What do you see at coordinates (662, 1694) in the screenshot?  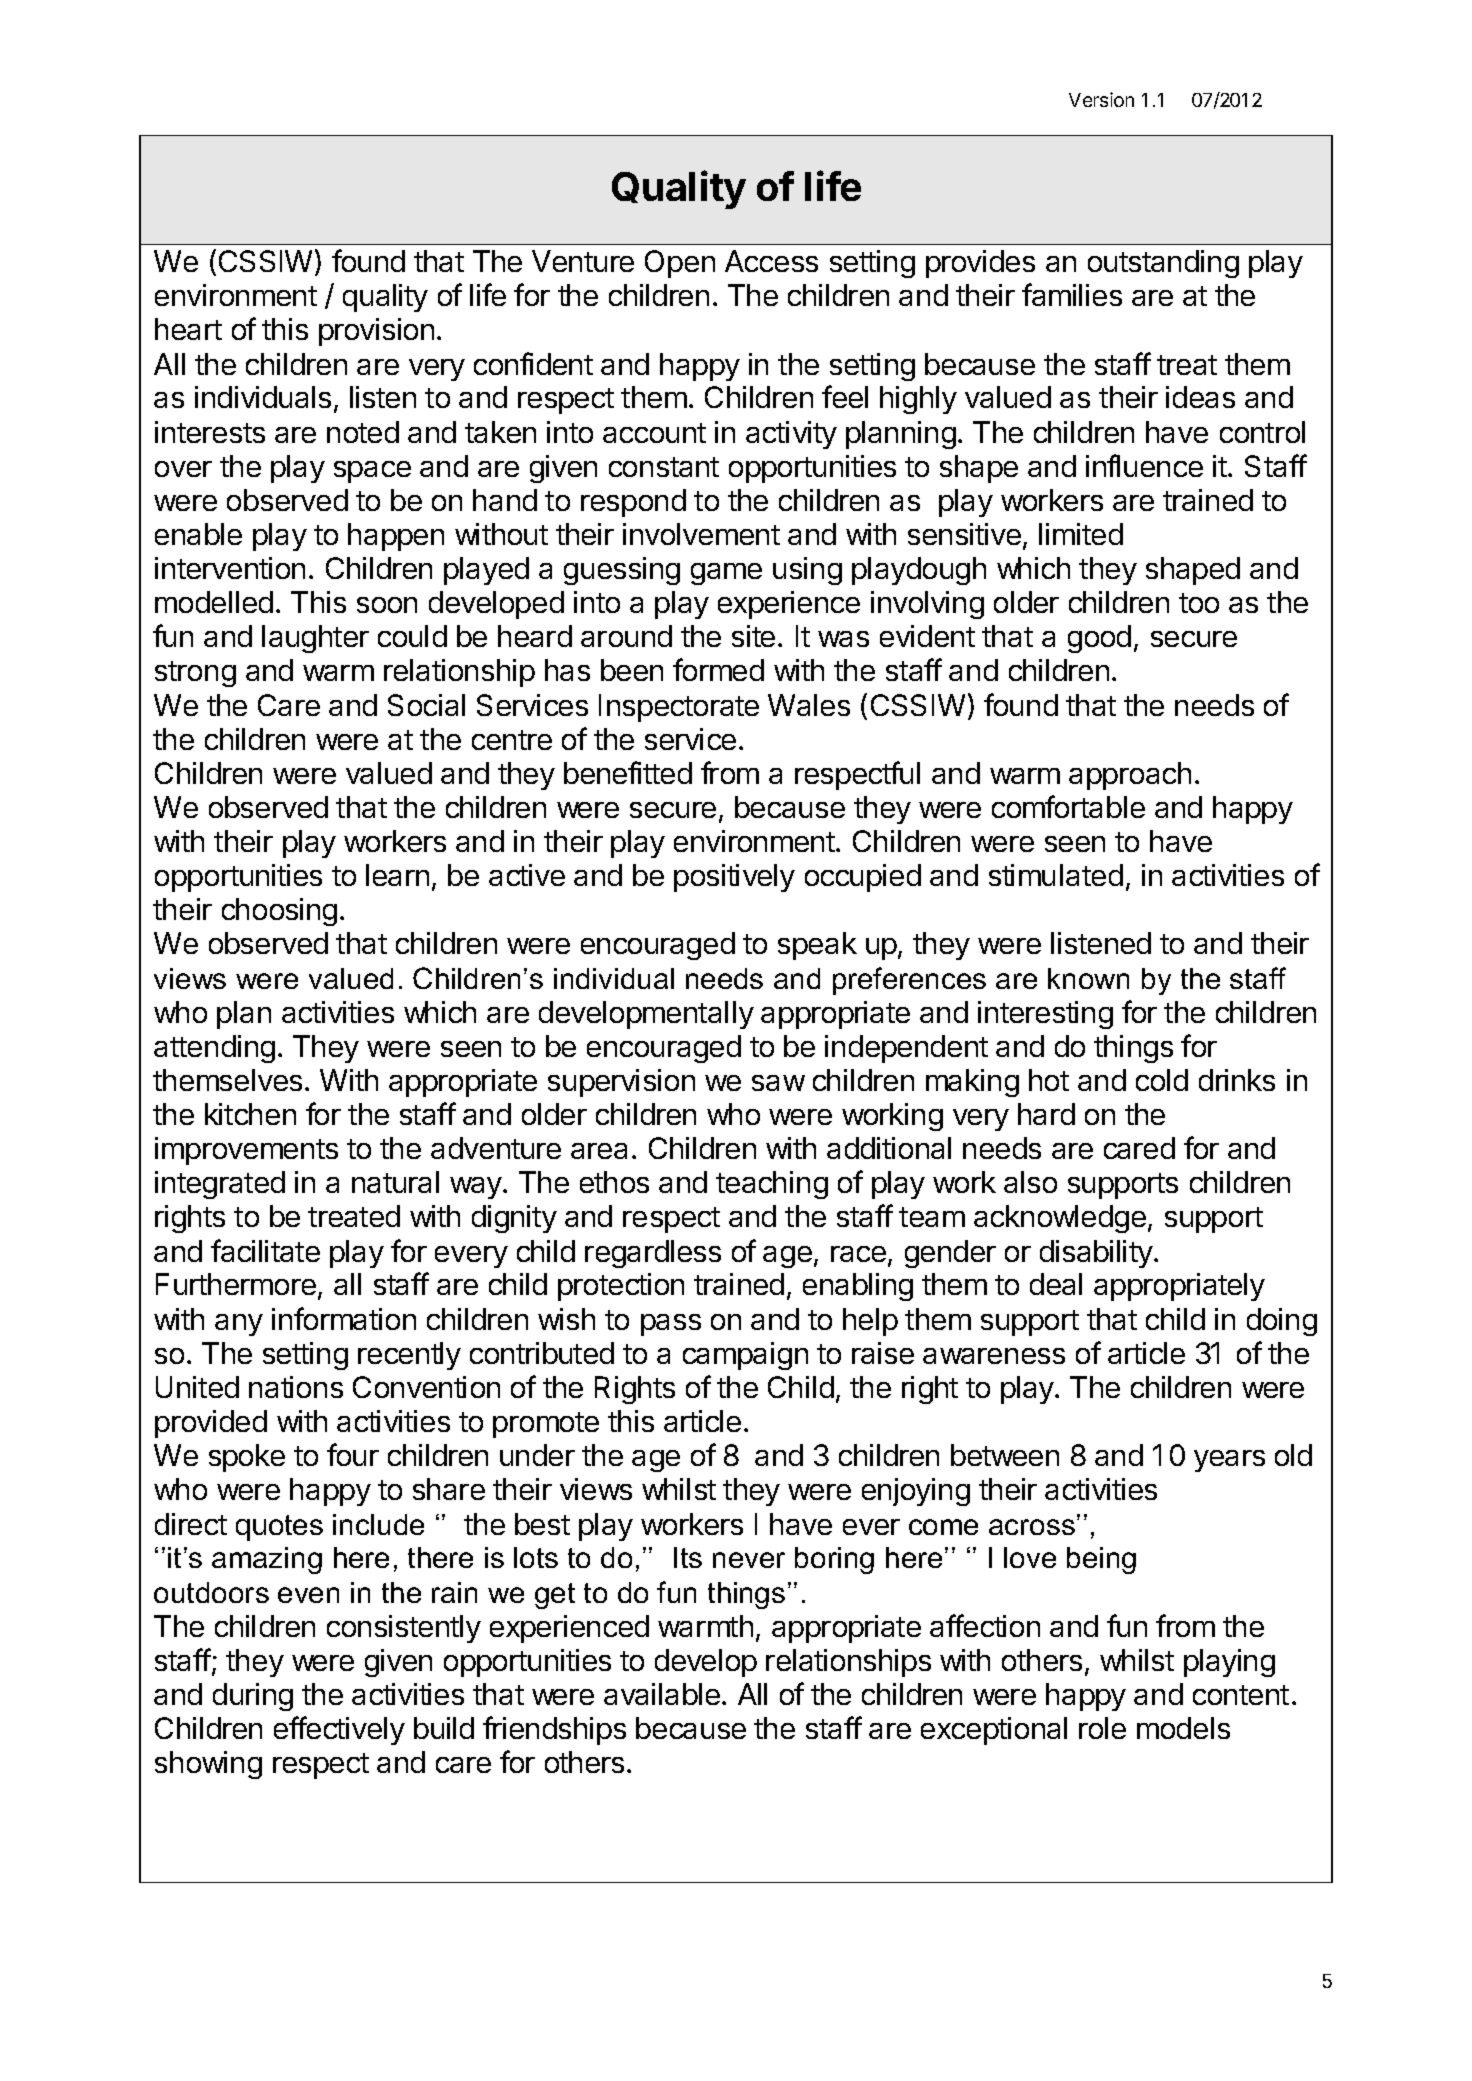 I see `available` at bounding box center [662, 1694].
